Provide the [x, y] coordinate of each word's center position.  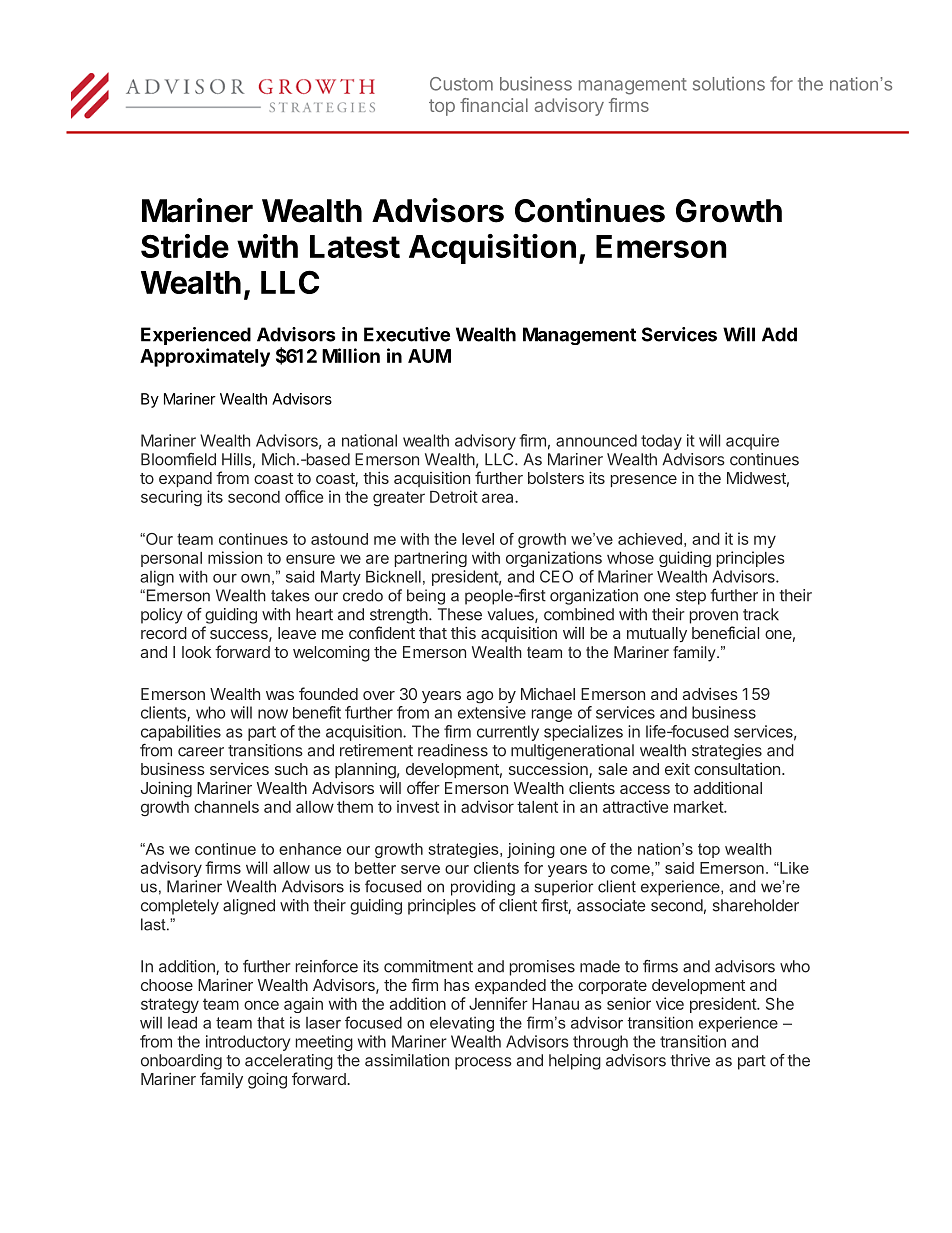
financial [494, 105]
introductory [248, 1043]
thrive [690, 1060]
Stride [185, 246]
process [483, 1063]
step [691, 597]
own [255, 578]
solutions [729, 84]
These [460, 614]
